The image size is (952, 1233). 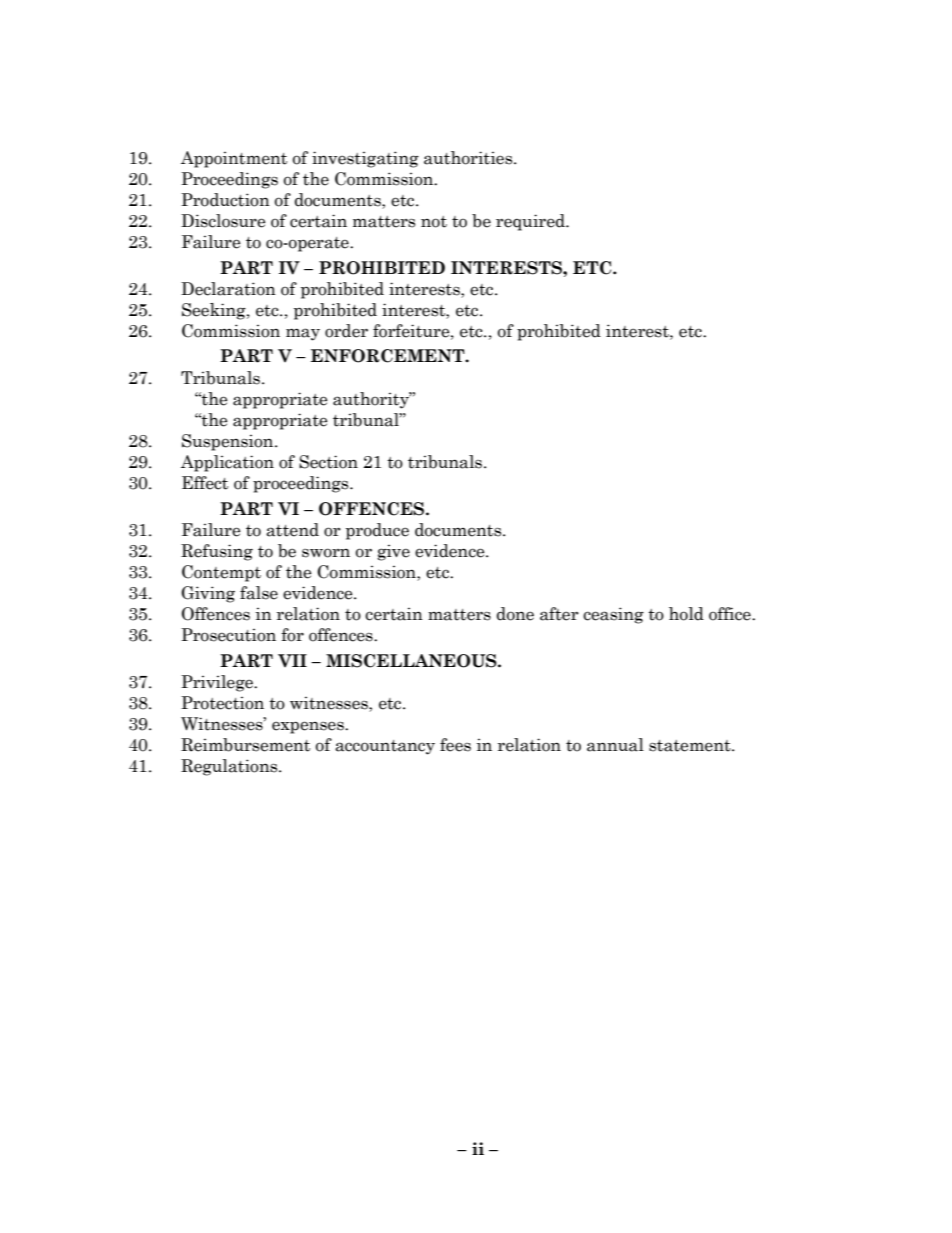 What do you see at coordinates (227, 463) in the screenshot?
I see `Application` at bounding box center [227, 463].
